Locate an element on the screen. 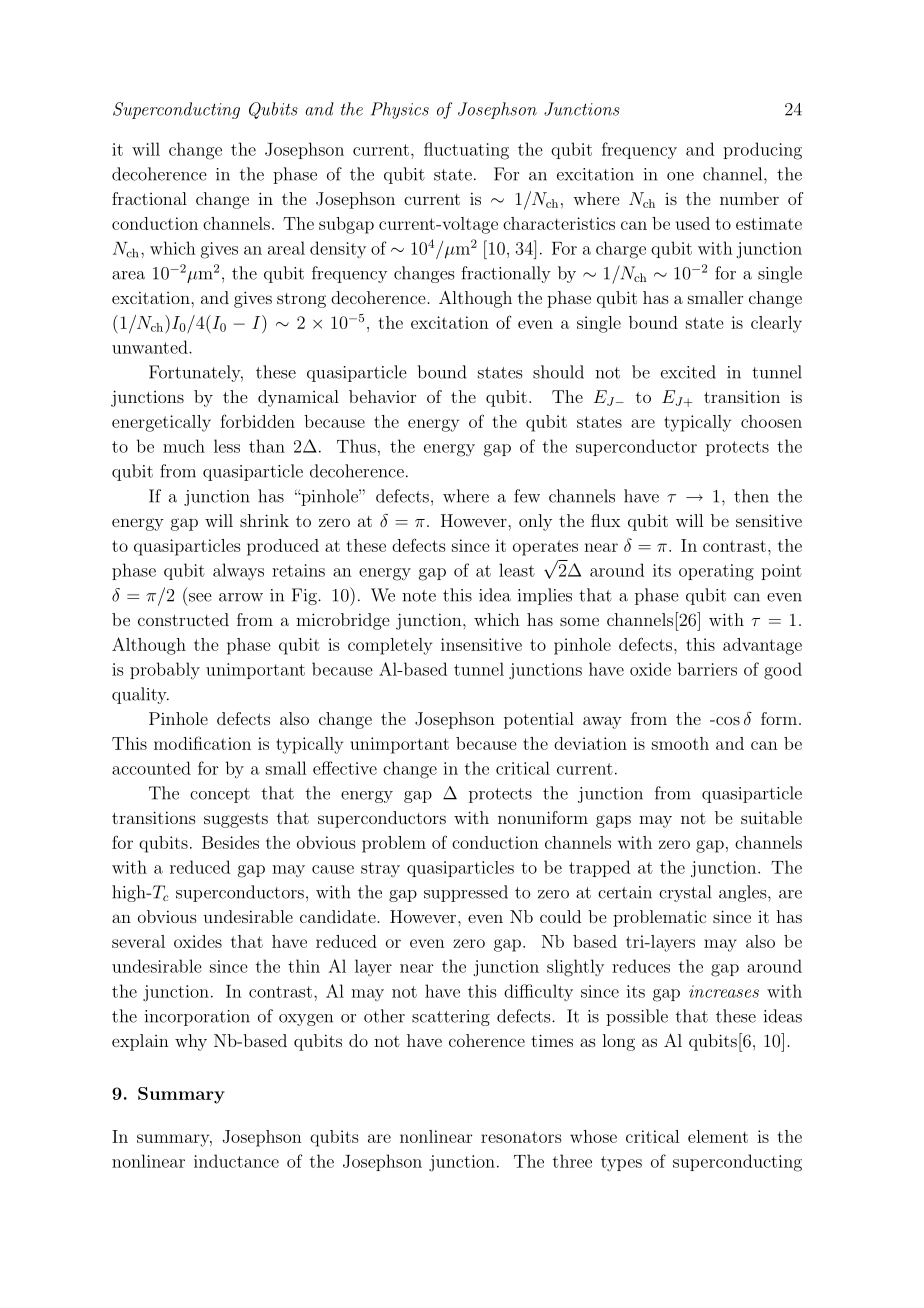 The image size is (924, 1308). one is located at coordinates (680, 176).
